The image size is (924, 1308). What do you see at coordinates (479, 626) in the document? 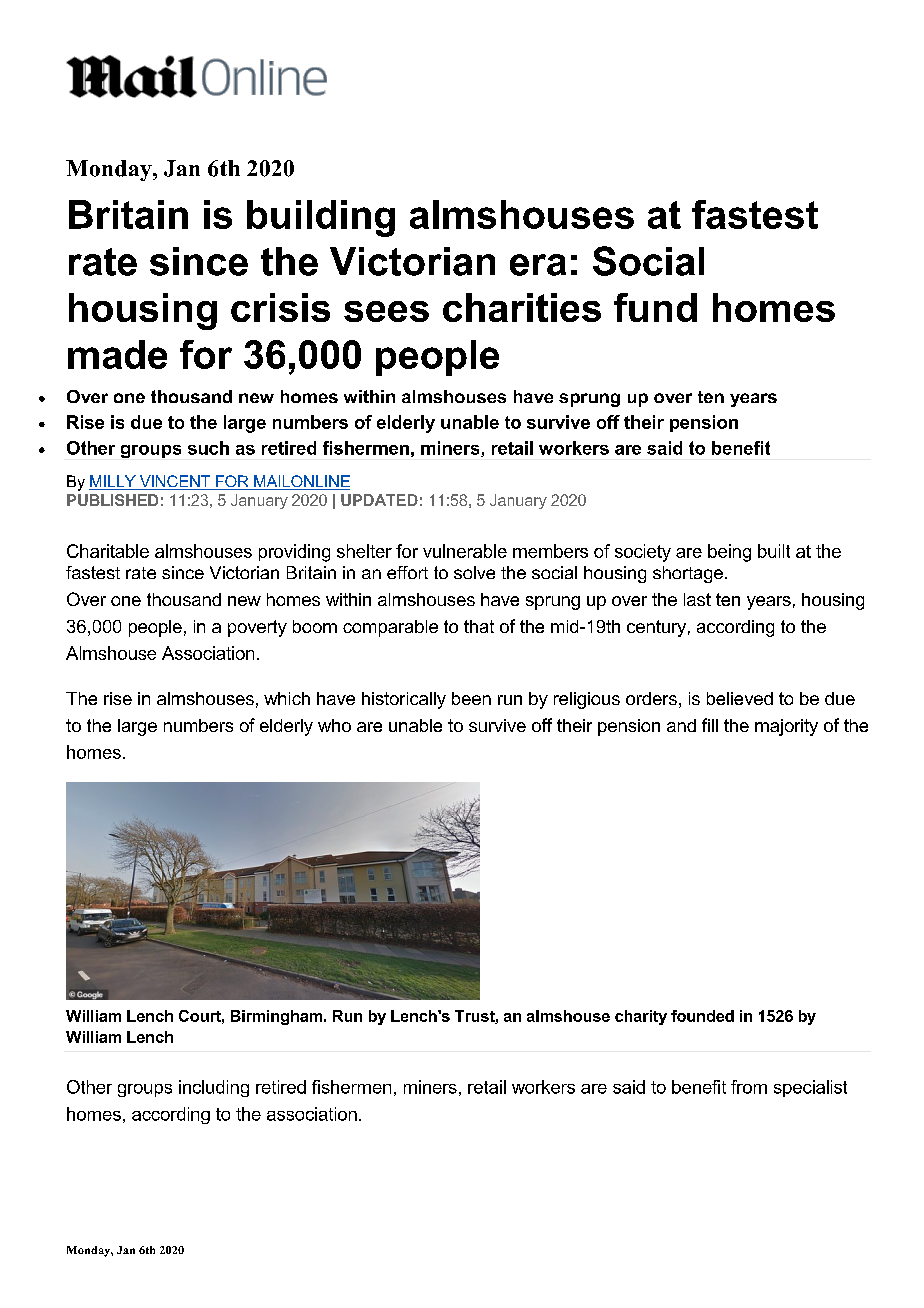
I see `that` at bounding box center [479, 626].
